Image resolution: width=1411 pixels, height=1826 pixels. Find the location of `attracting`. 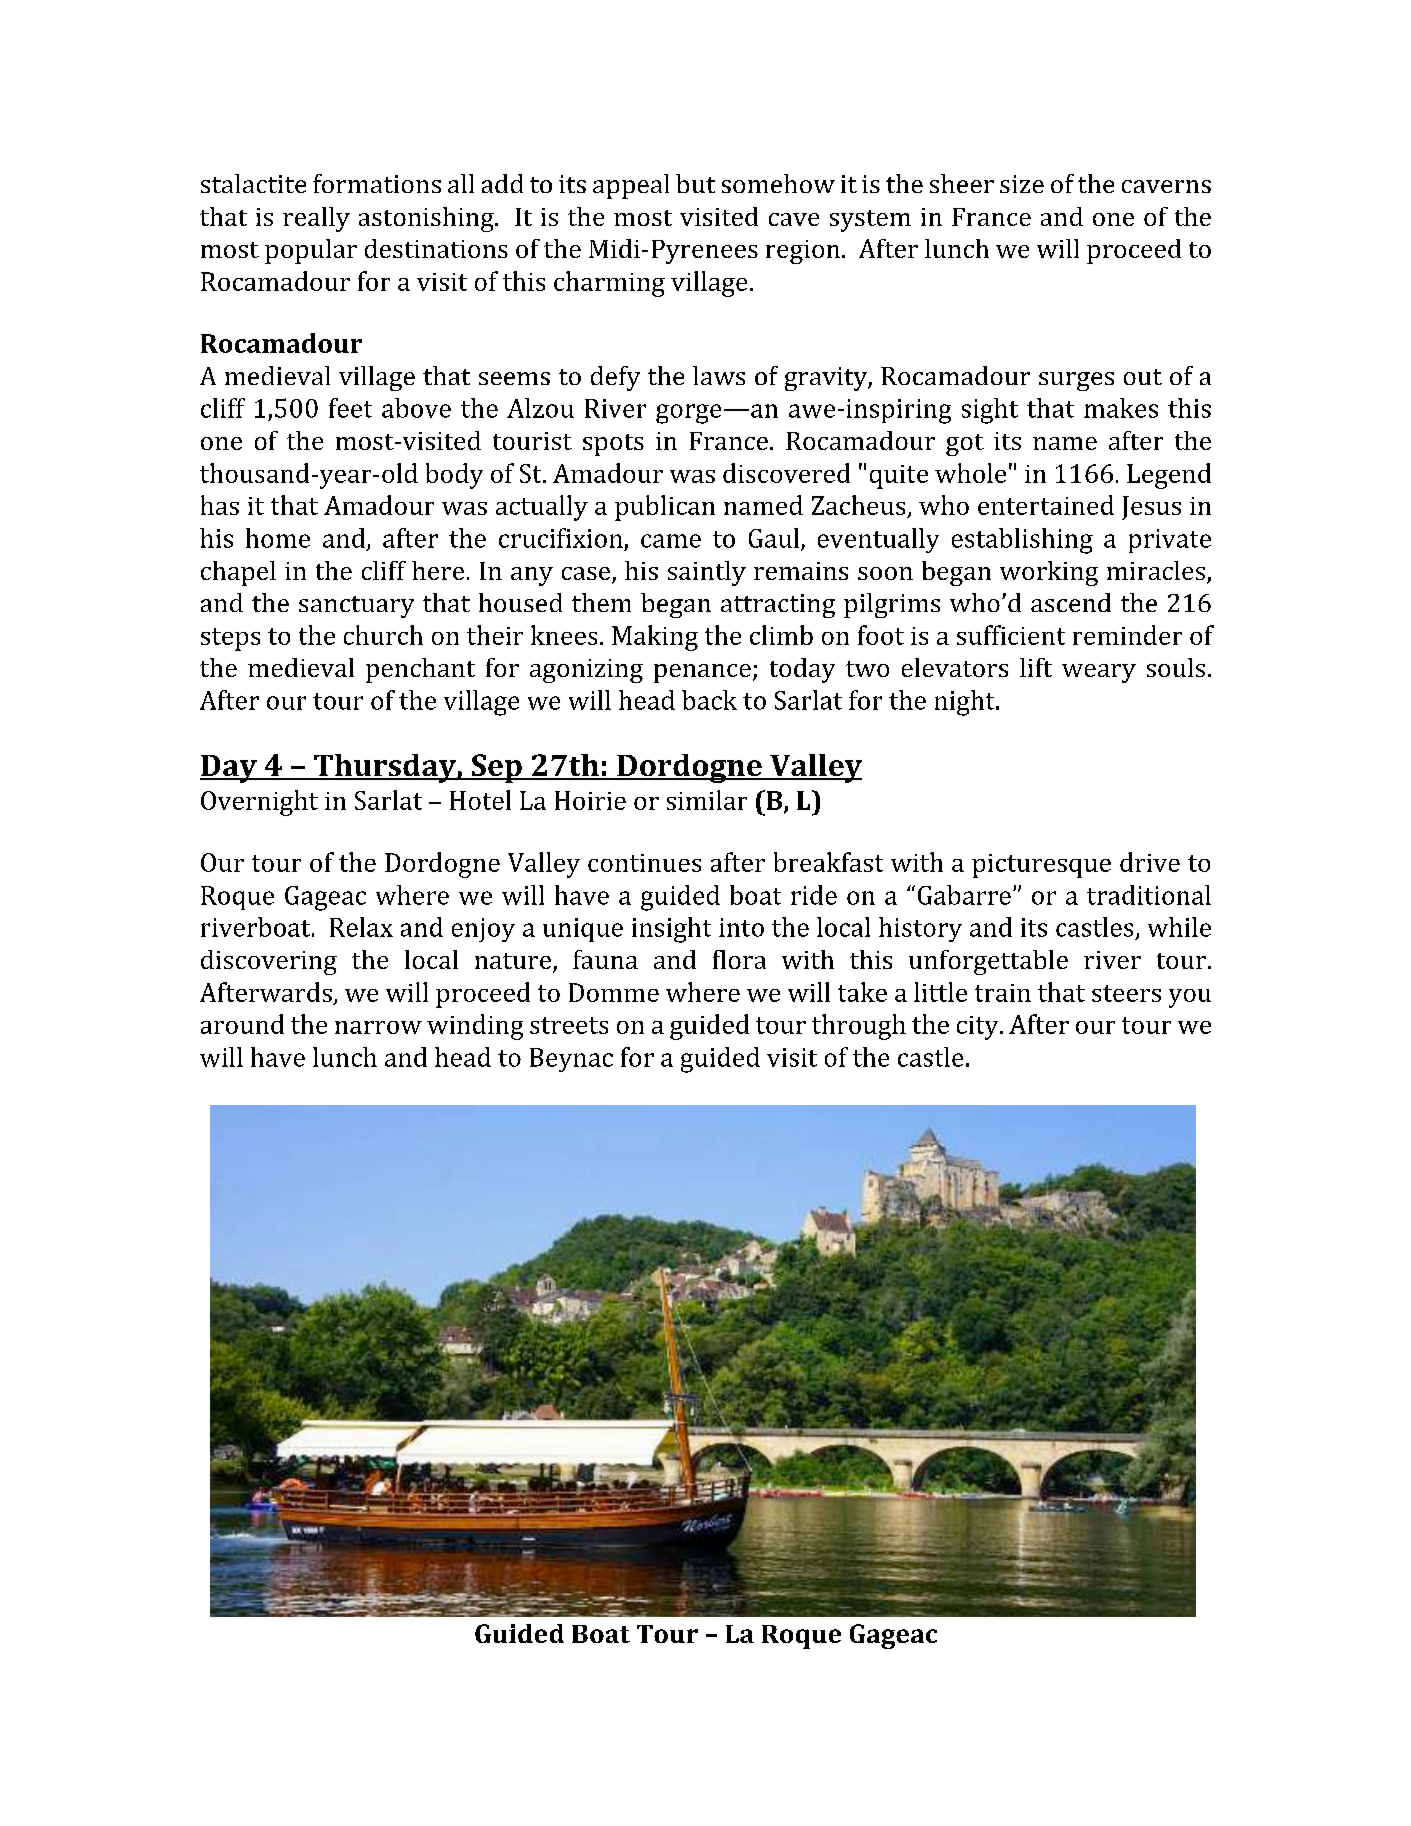

attracting is located at coordinates (778, 606).
